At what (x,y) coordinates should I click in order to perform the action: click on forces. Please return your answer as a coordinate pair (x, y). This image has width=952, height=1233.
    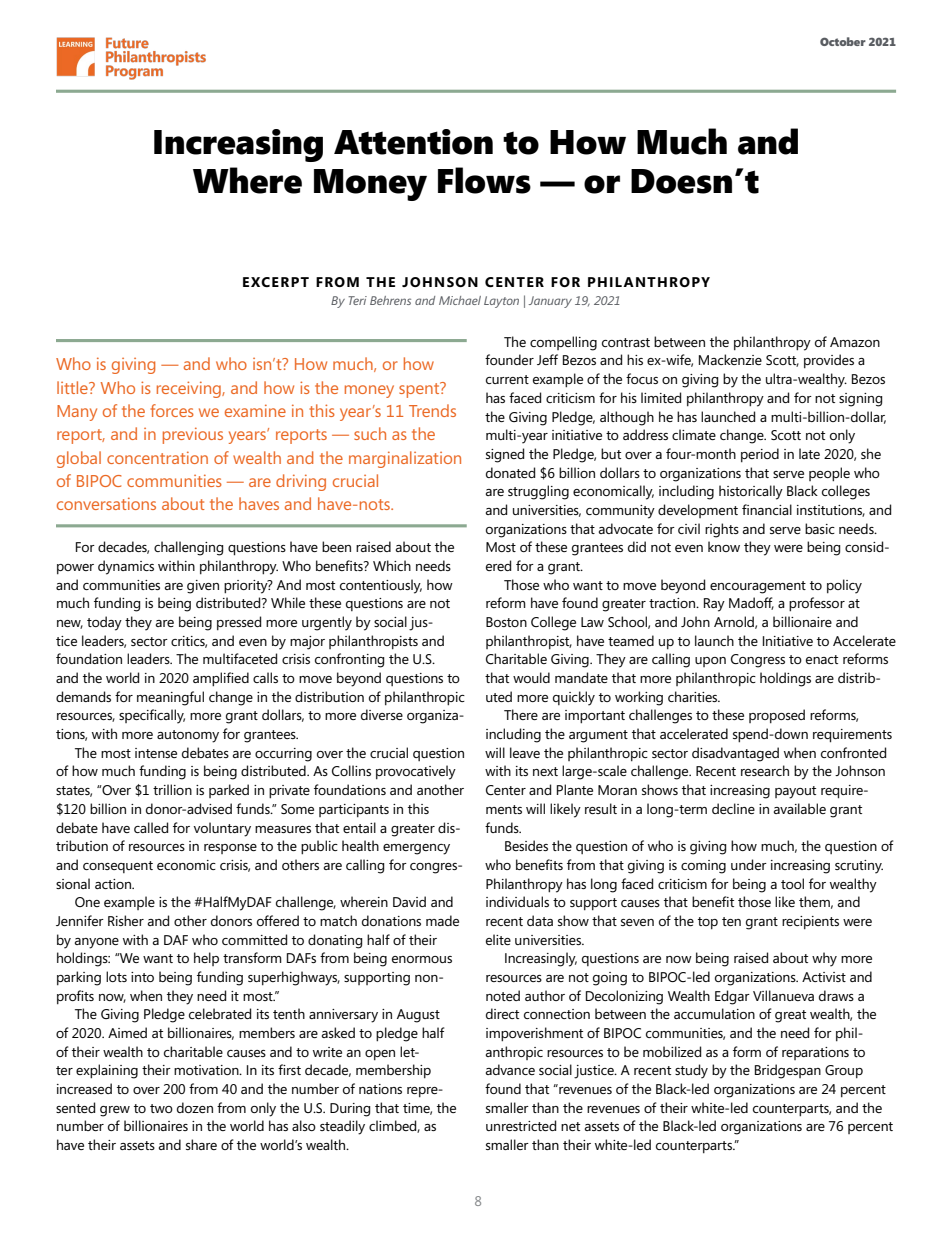
    Looking at the image, I should click on (172, 410).
